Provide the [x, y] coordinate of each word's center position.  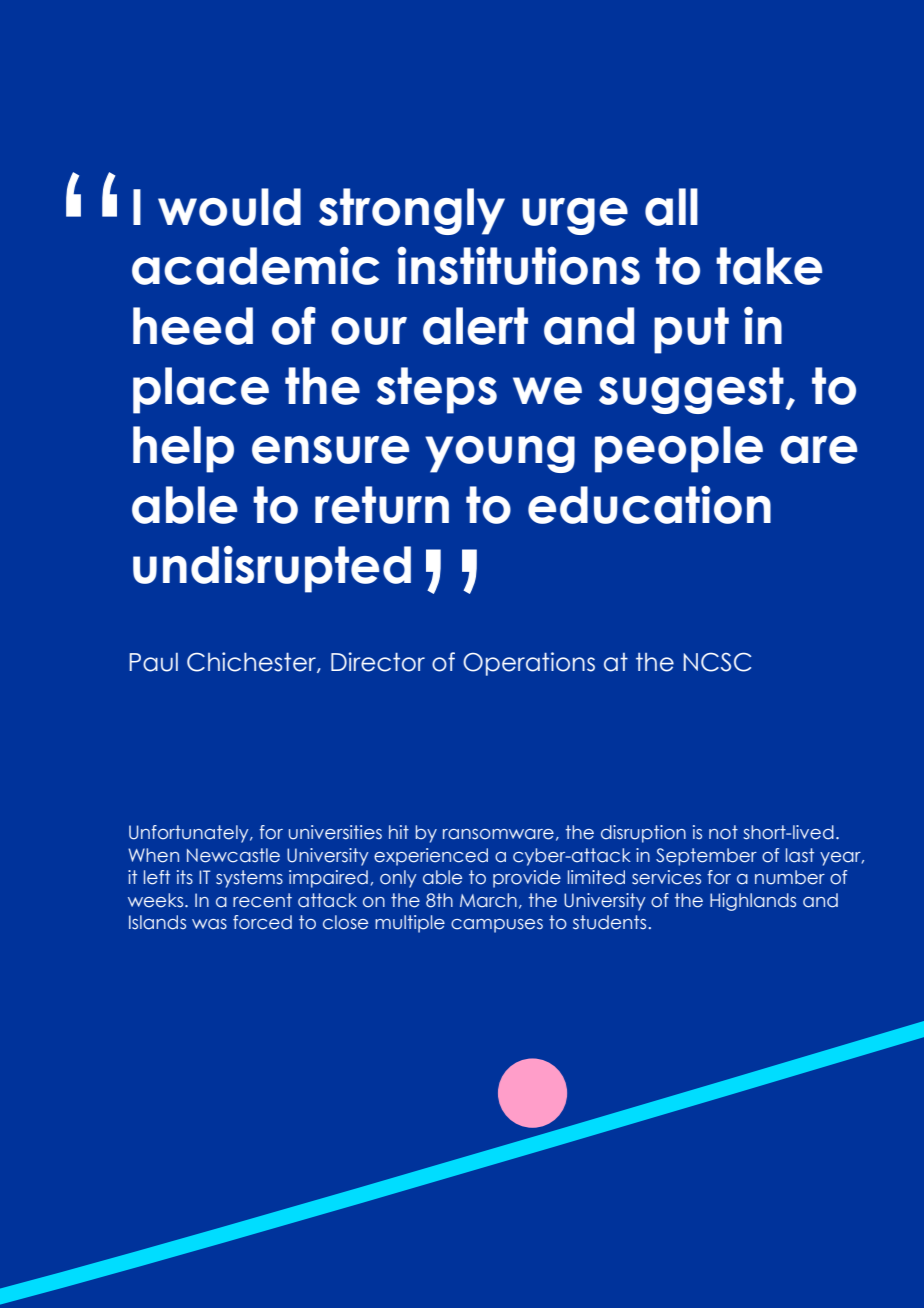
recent [262, 900]
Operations [529, 664]
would [229, 207]
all [671, 207]
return [382, 505]
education [649, 505]
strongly [412, 211]
